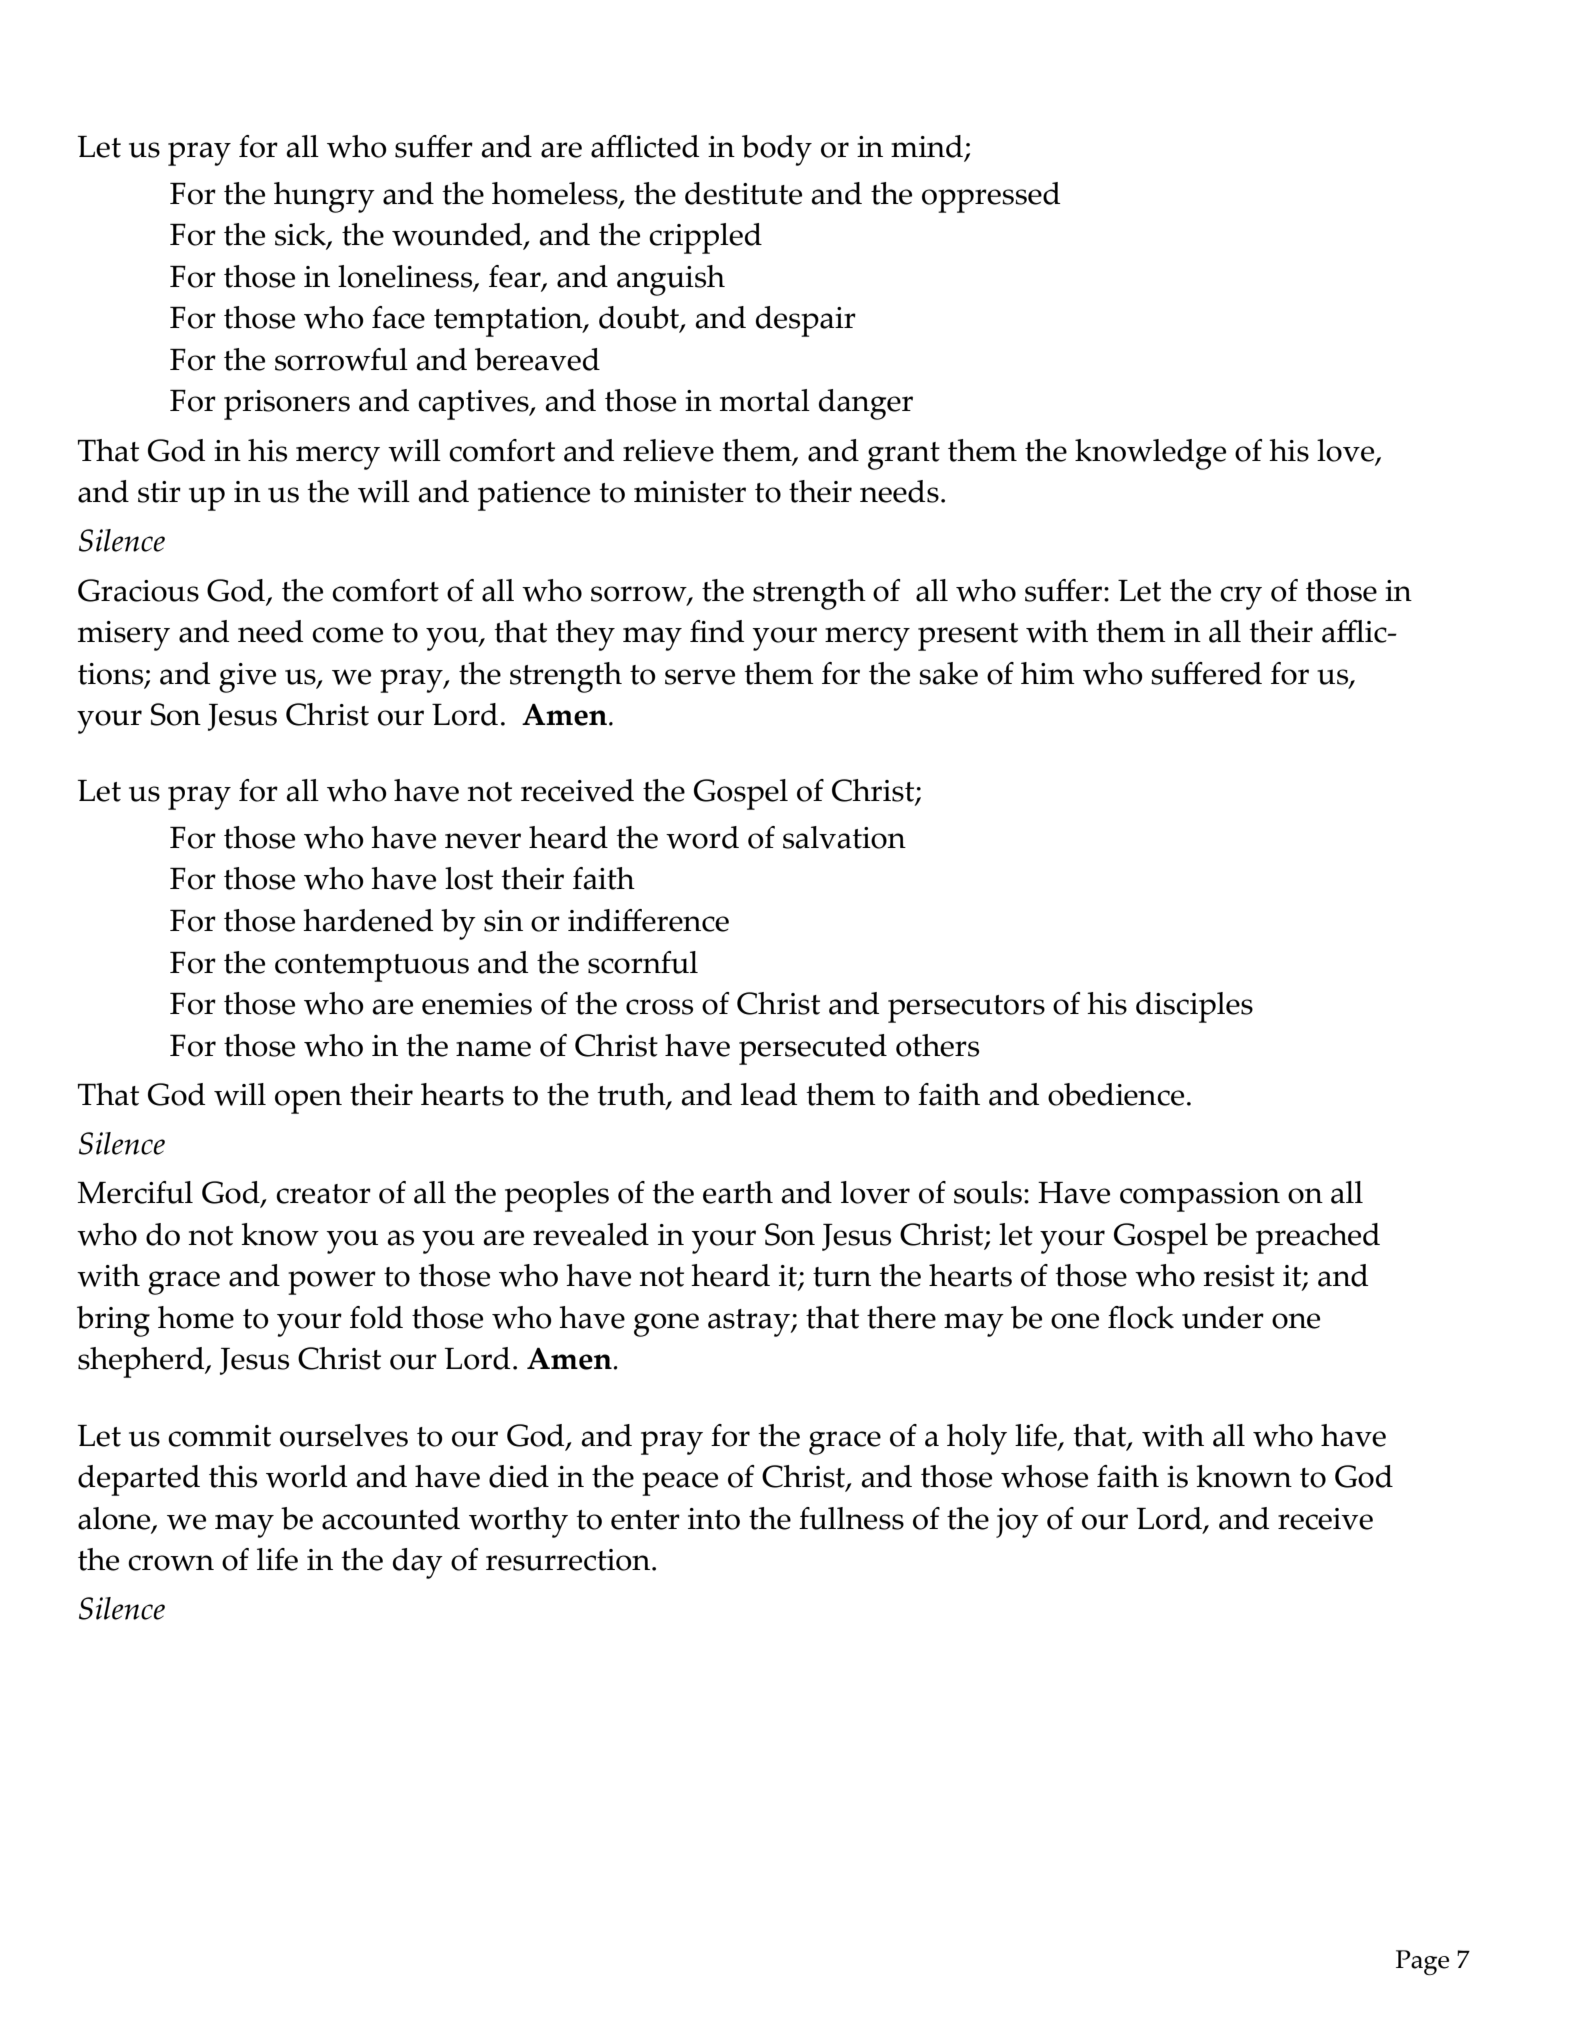  What do you see at coordinates (171, 1563) in the screenshot?
I see `crown` at bounding box center [171, 1563].
